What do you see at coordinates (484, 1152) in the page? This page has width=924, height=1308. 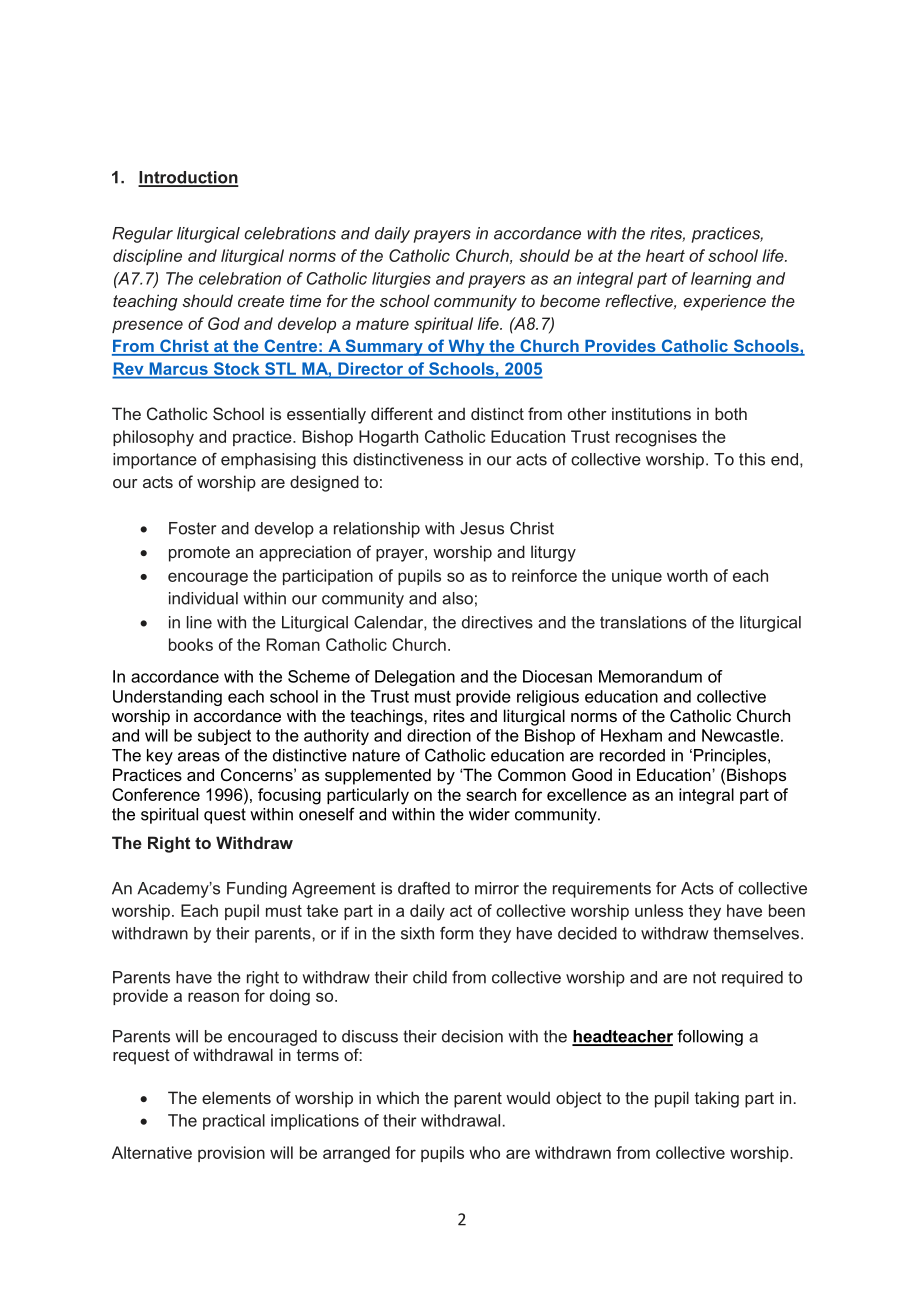 I see `who` at bounding box center [484, 1152].
